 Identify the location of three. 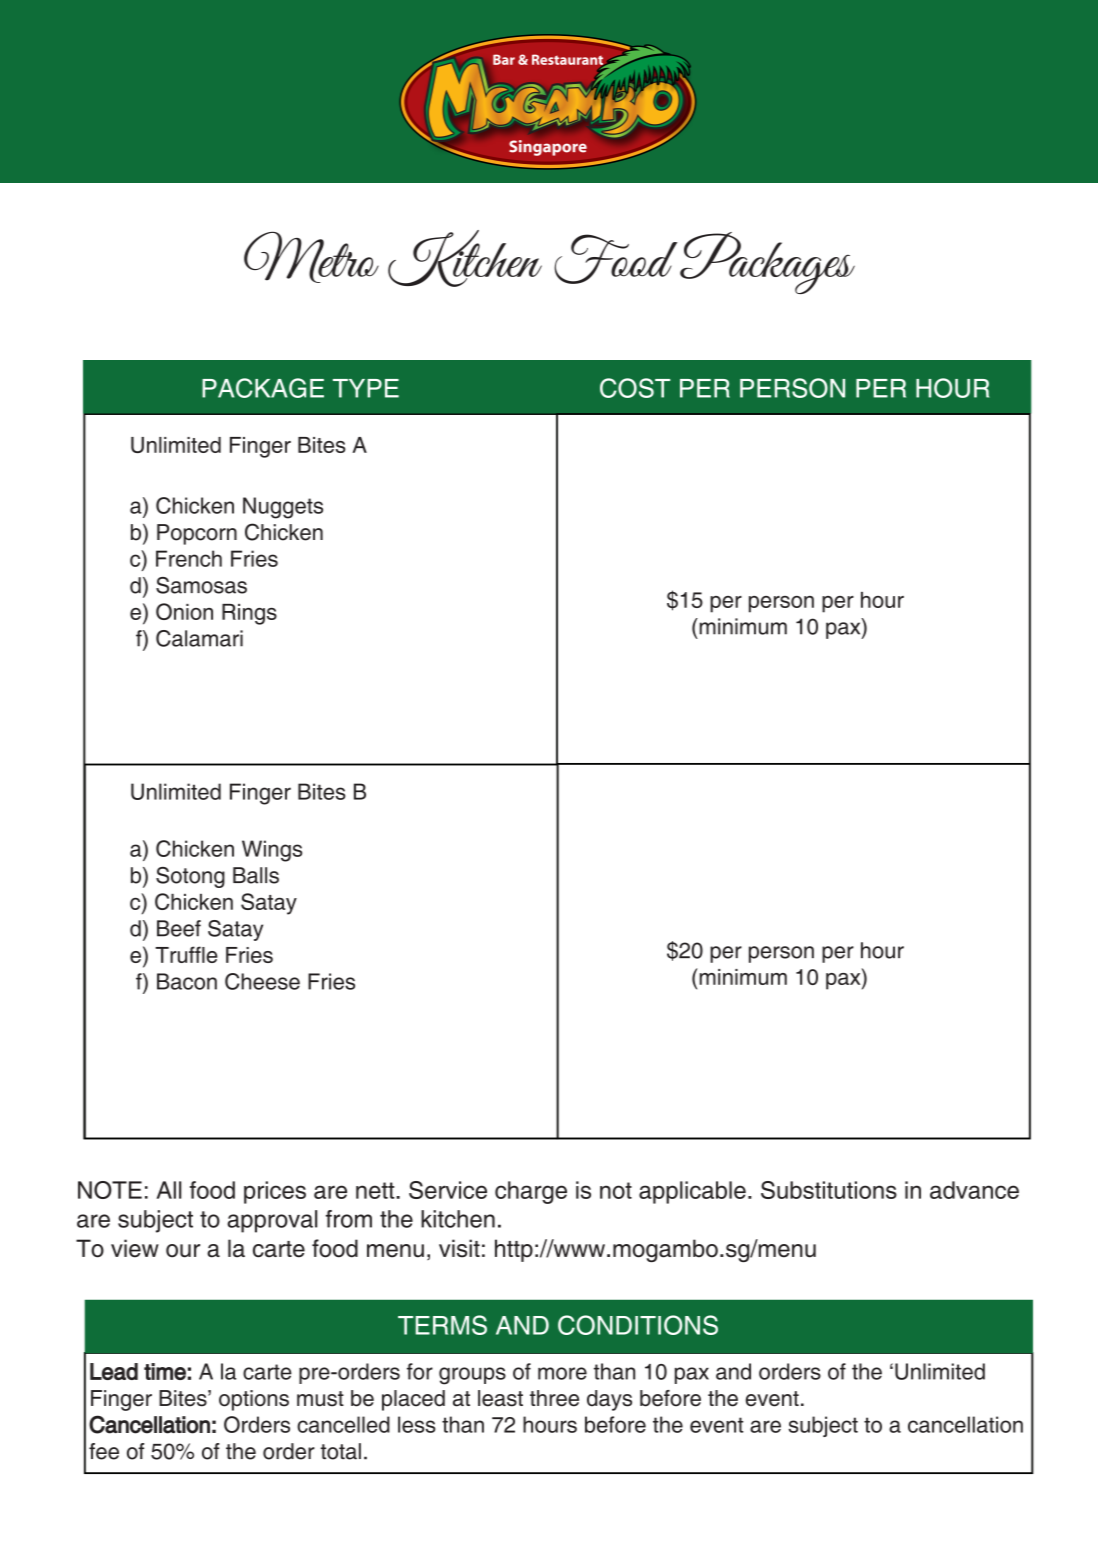
(554, 1398).
